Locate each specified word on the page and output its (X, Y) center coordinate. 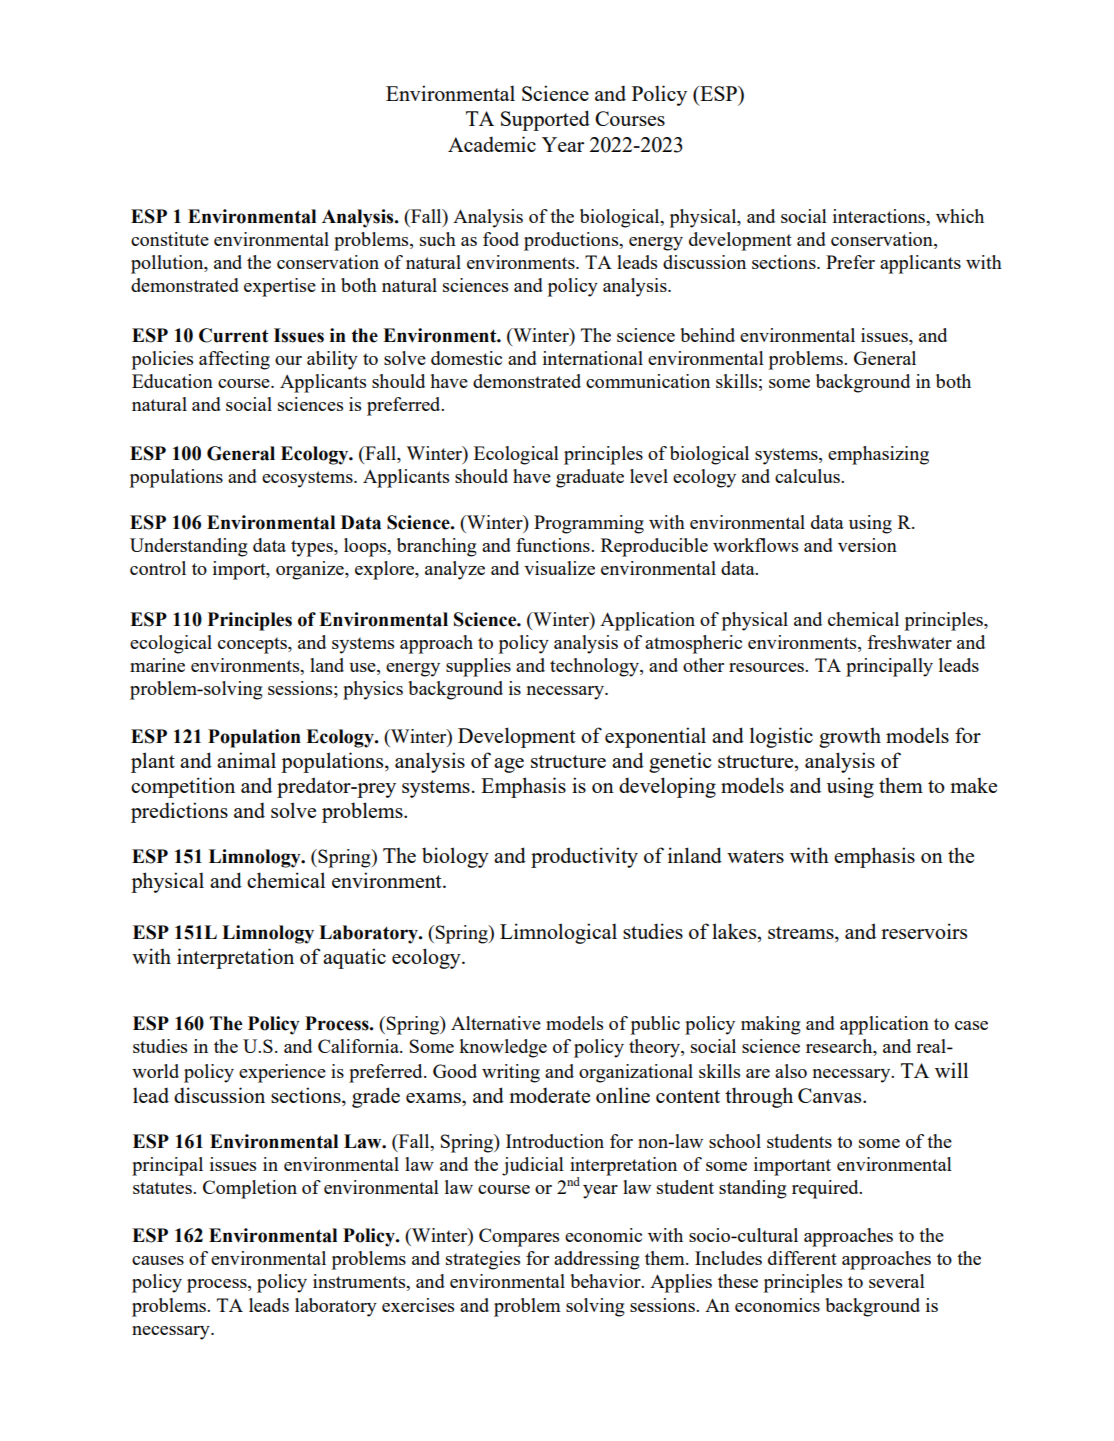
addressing (597, 1260)
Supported (545, 120)
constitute (170, 239)
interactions (880, 216)
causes (158, 1260)
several (897, 1281)
